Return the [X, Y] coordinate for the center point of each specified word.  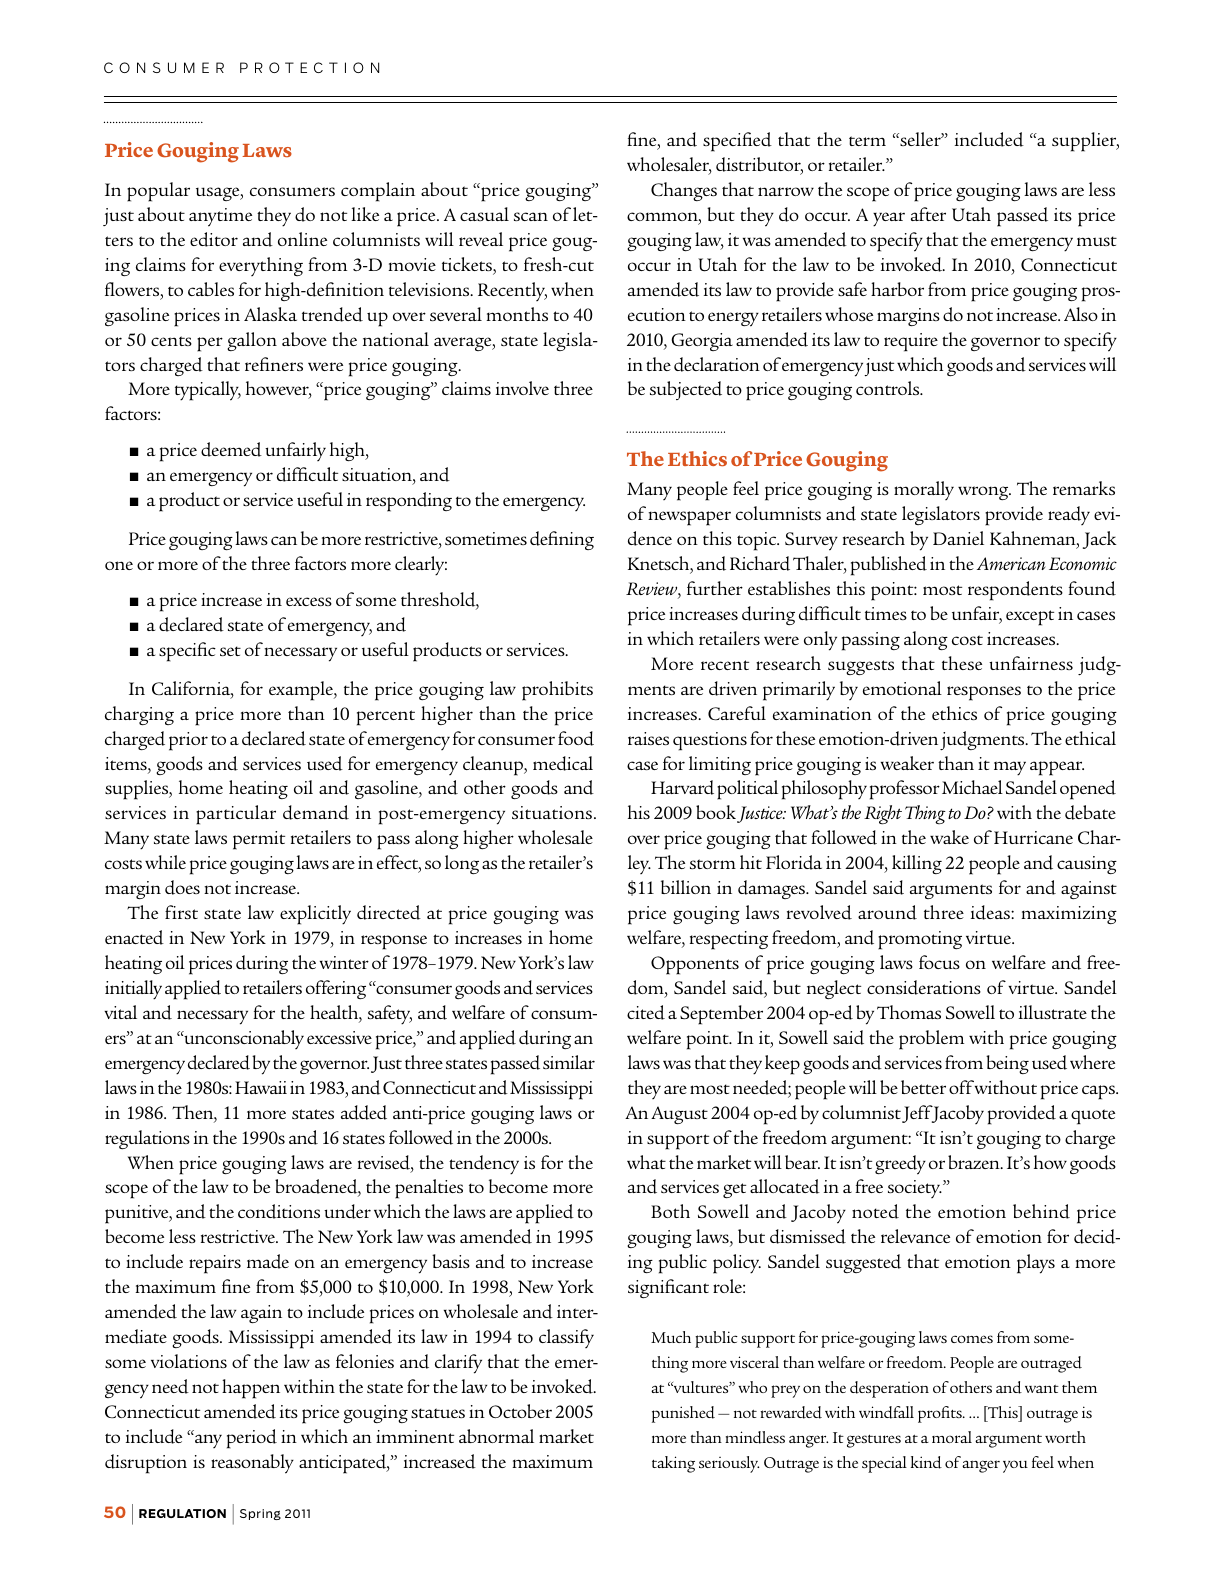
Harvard [682, 787]
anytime [220, 217]
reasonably [252, 1464]
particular [236, 815]
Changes [684, 191]
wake [949, 837]
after [928, 214]
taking [673, 1464]
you [1015, 1466]
